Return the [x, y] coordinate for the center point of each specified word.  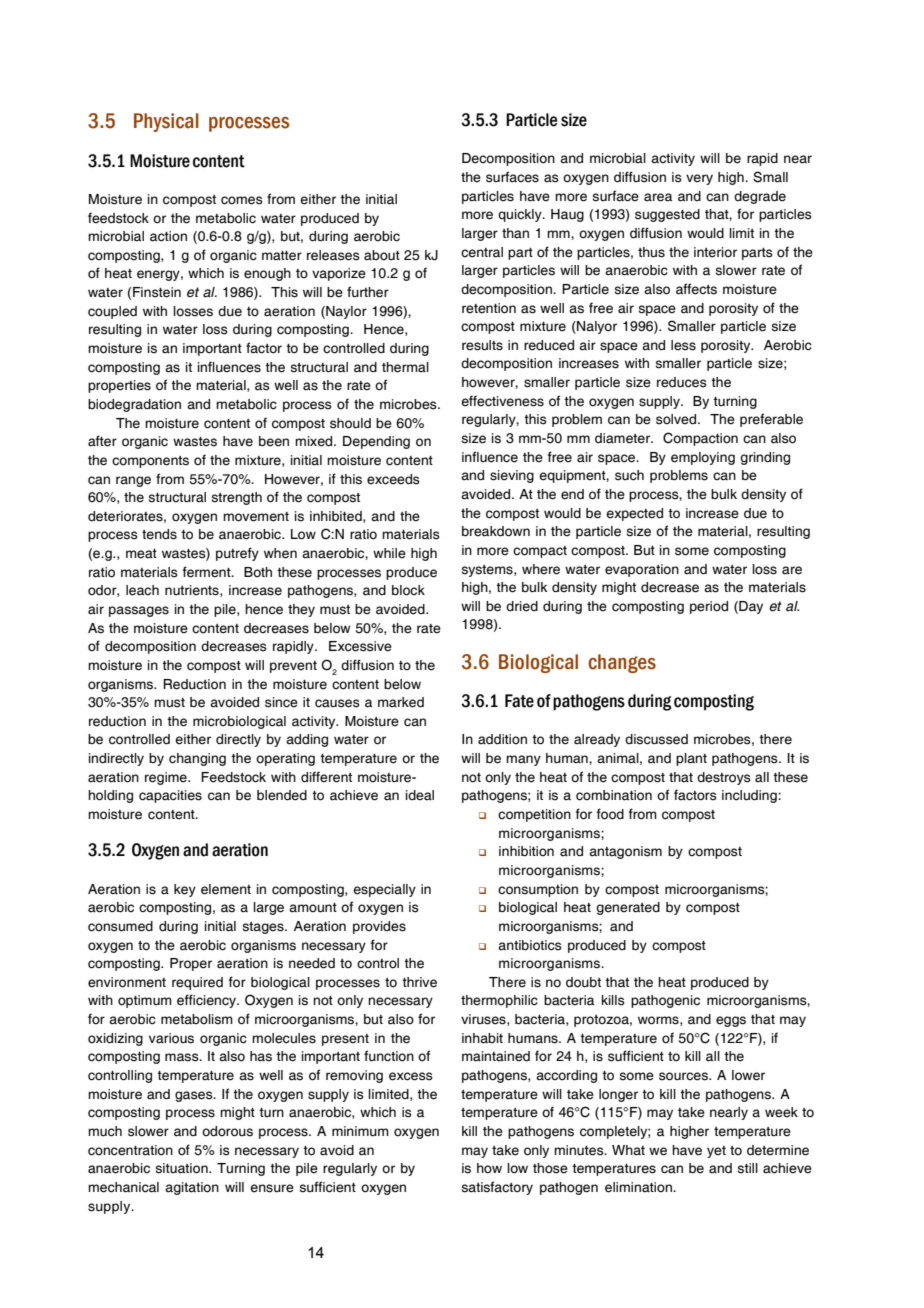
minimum [360, 1131]
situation [183, 1168]
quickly [521, 215]
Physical [166, 122]
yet [716, 1152]
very [699, 179]
